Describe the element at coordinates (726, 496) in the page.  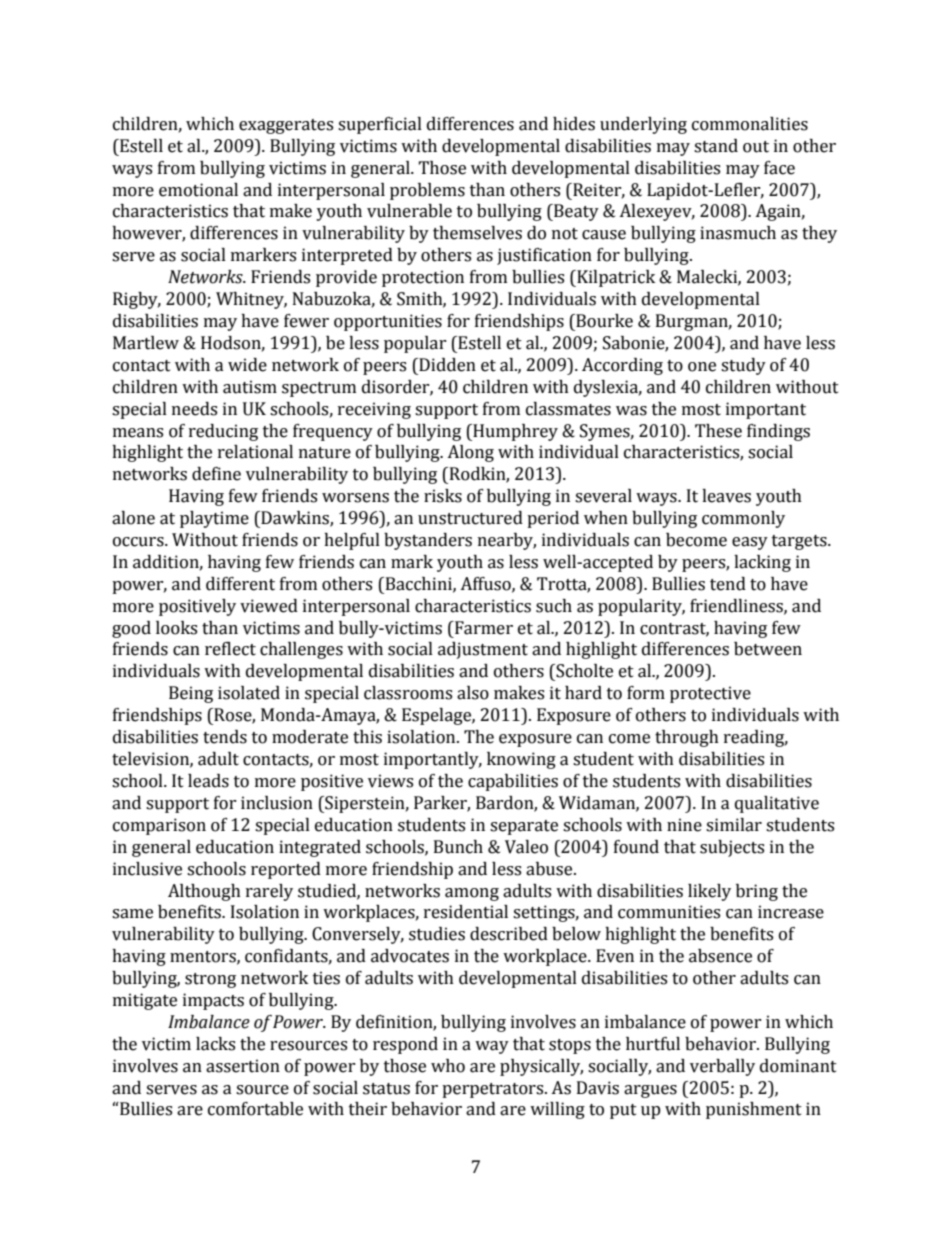
I see `leaves` at that location.
